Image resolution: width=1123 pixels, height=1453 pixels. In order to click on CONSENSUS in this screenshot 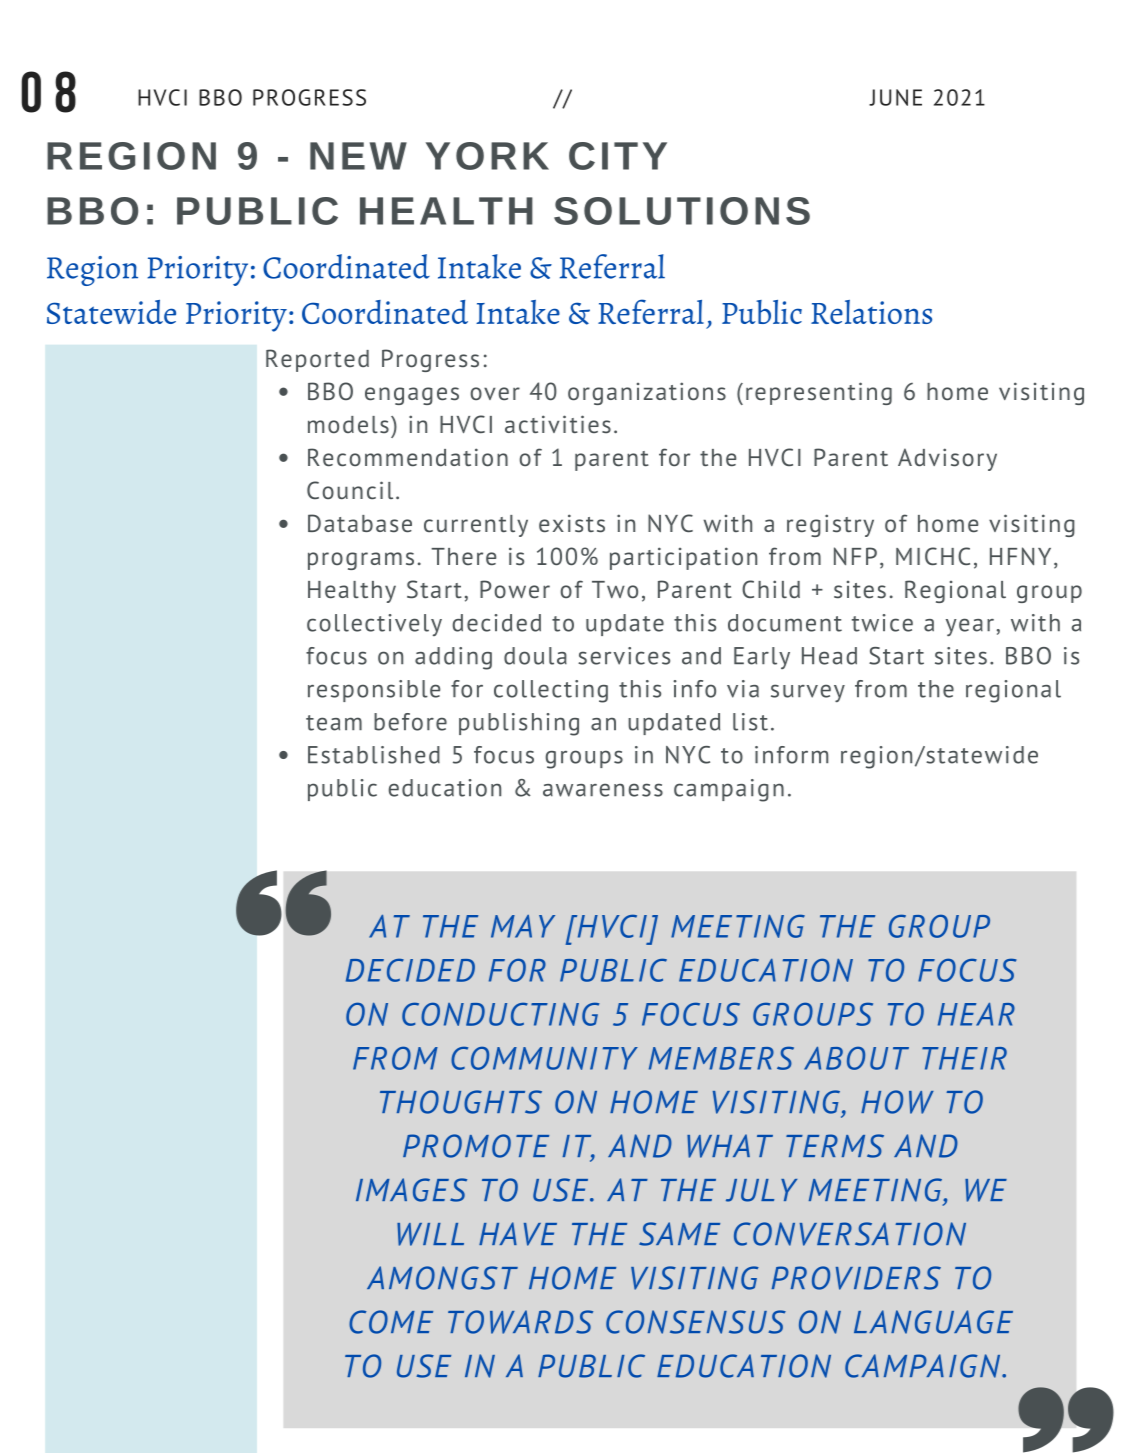, I will do `click(696, 1322)`.
